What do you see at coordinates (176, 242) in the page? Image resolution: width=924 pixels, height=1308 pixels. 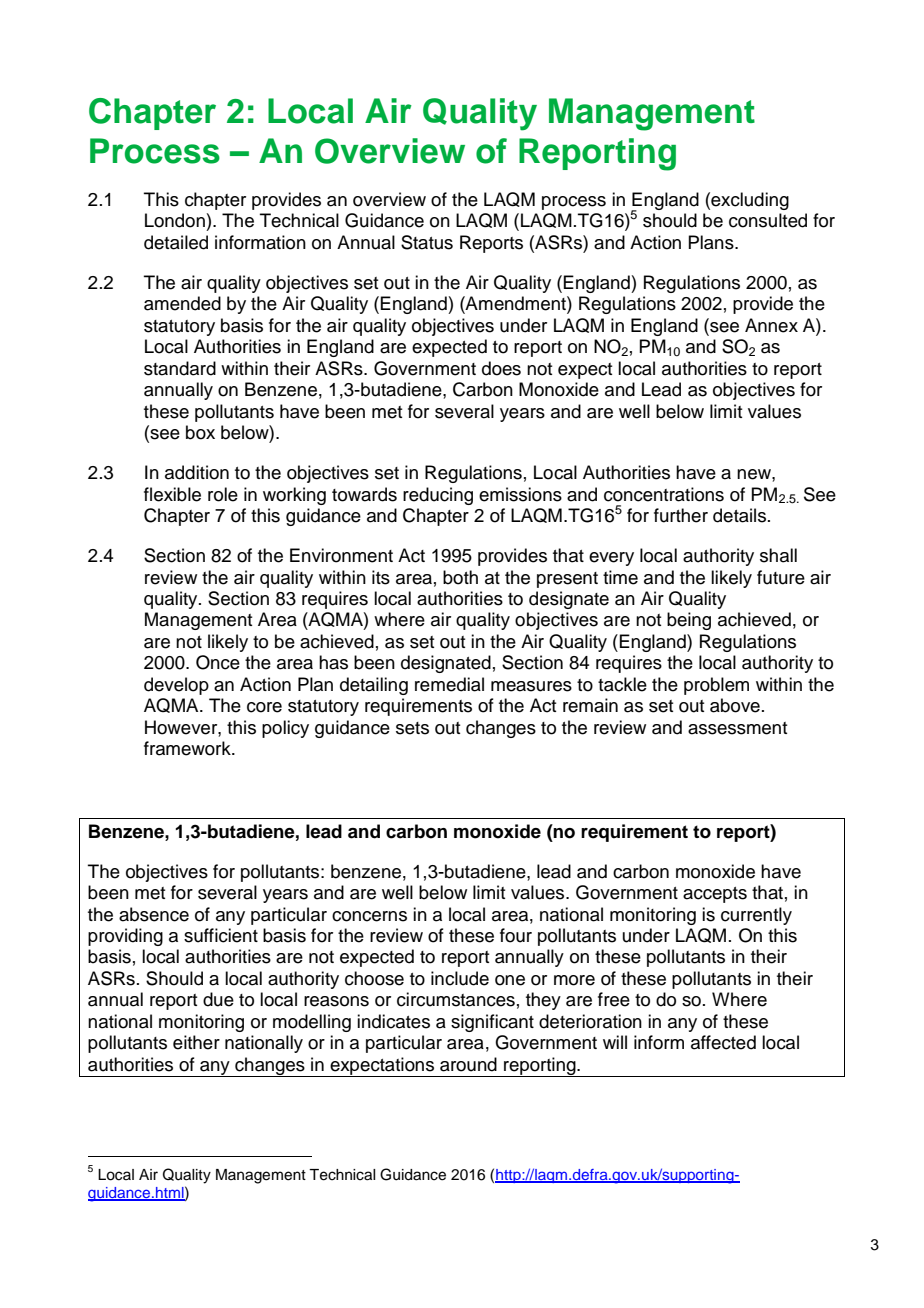 I see `detailed` at bounding box center [176, 242].
